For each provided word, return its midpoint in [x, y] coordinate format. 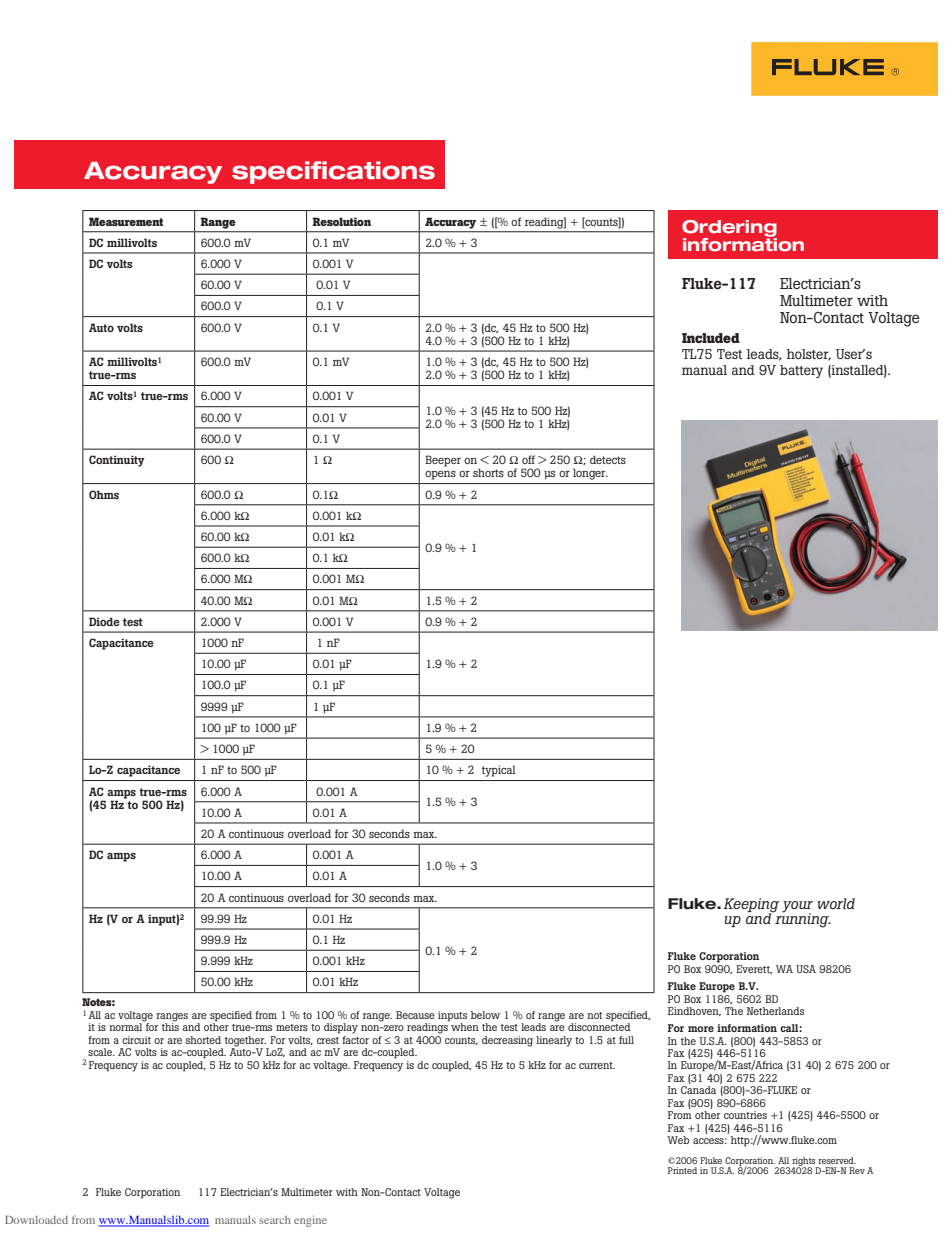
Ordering [729, 229]
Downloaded [36, 1220]
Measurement [126, 221]
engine [310, 1221]
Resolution [341, 221]
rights [805, 1162]
